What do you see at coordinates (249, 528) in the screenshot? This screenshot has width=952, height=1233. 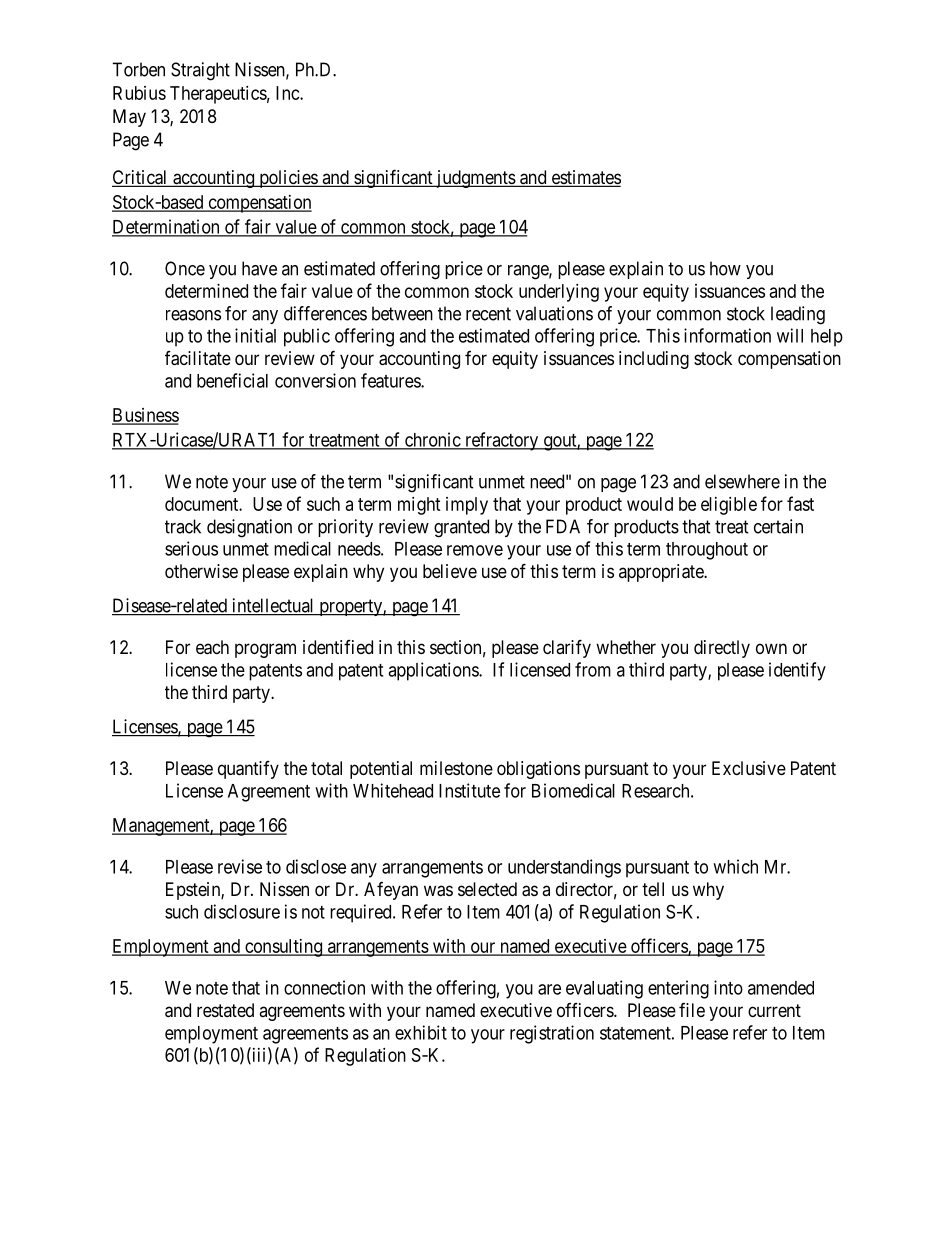 I see `designation` at bounding box center [249, 528].
